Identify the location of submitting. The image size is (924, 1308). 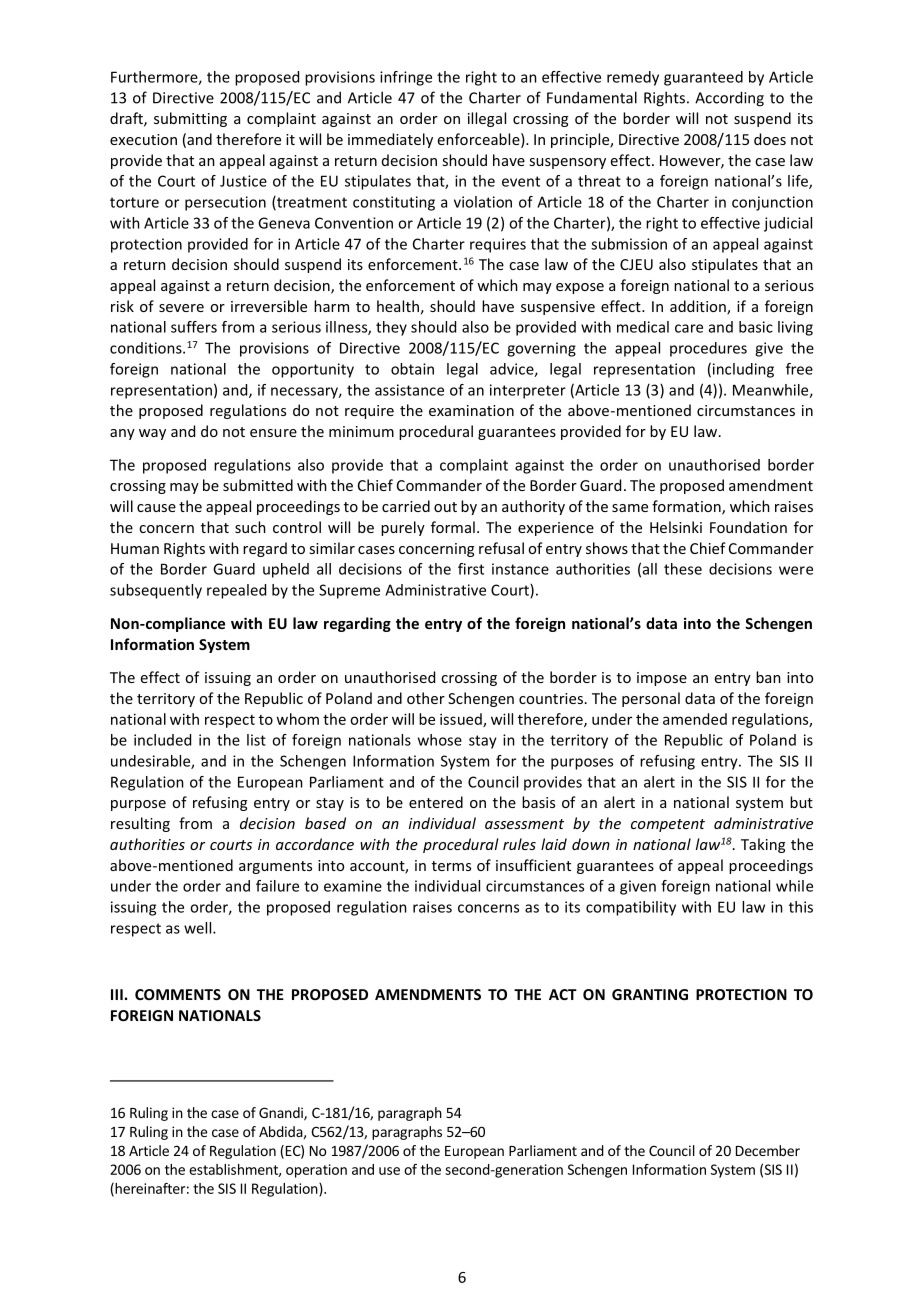
(190, 119).
